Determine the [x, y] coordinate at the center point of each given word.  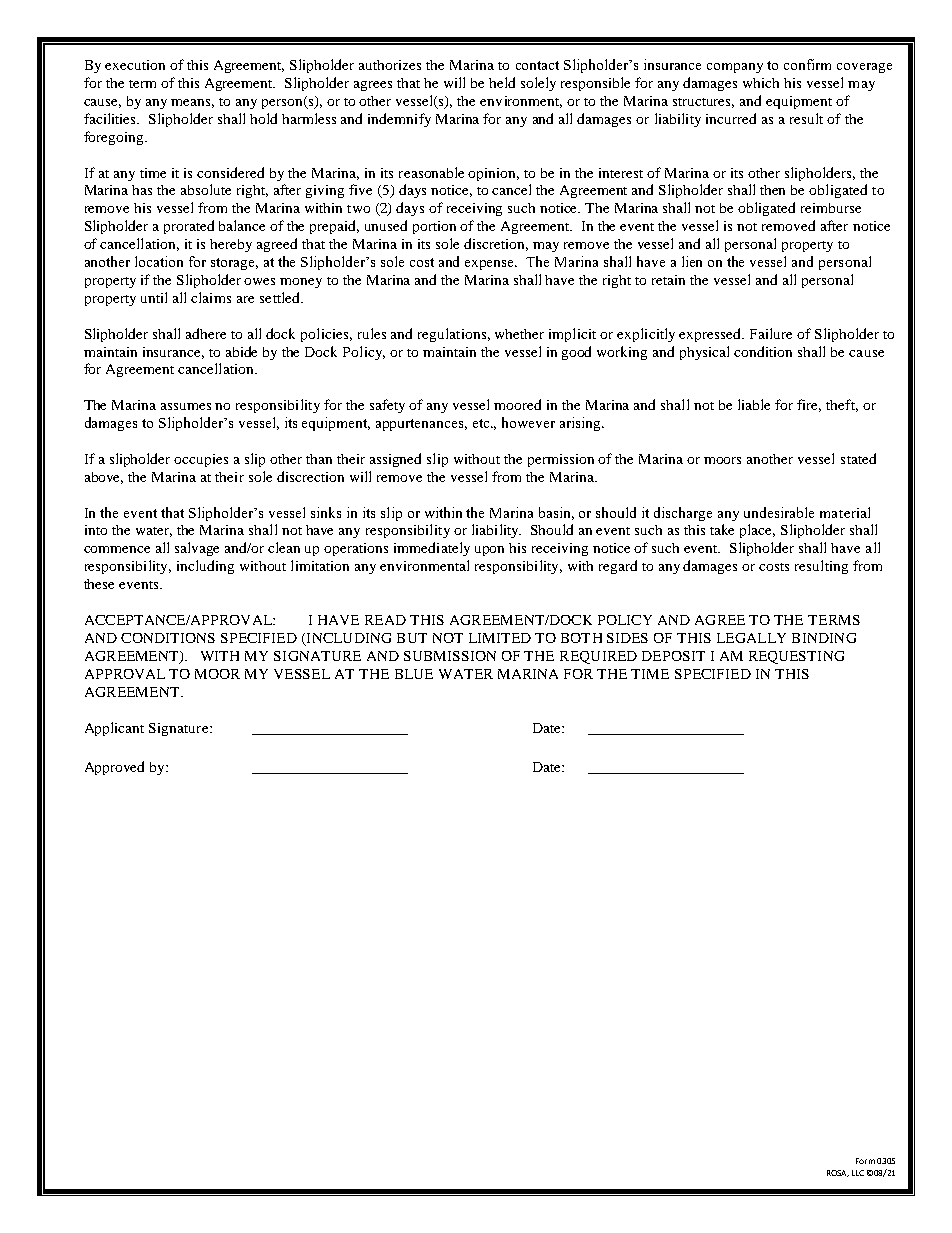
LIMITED [500, 638]
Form [865, 1161]
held [502, 82]
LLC [858, 1173]
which [761, 83]
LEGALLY [751, 638]
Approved [114, 768]
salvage [197, 549]
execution [135, 65]
